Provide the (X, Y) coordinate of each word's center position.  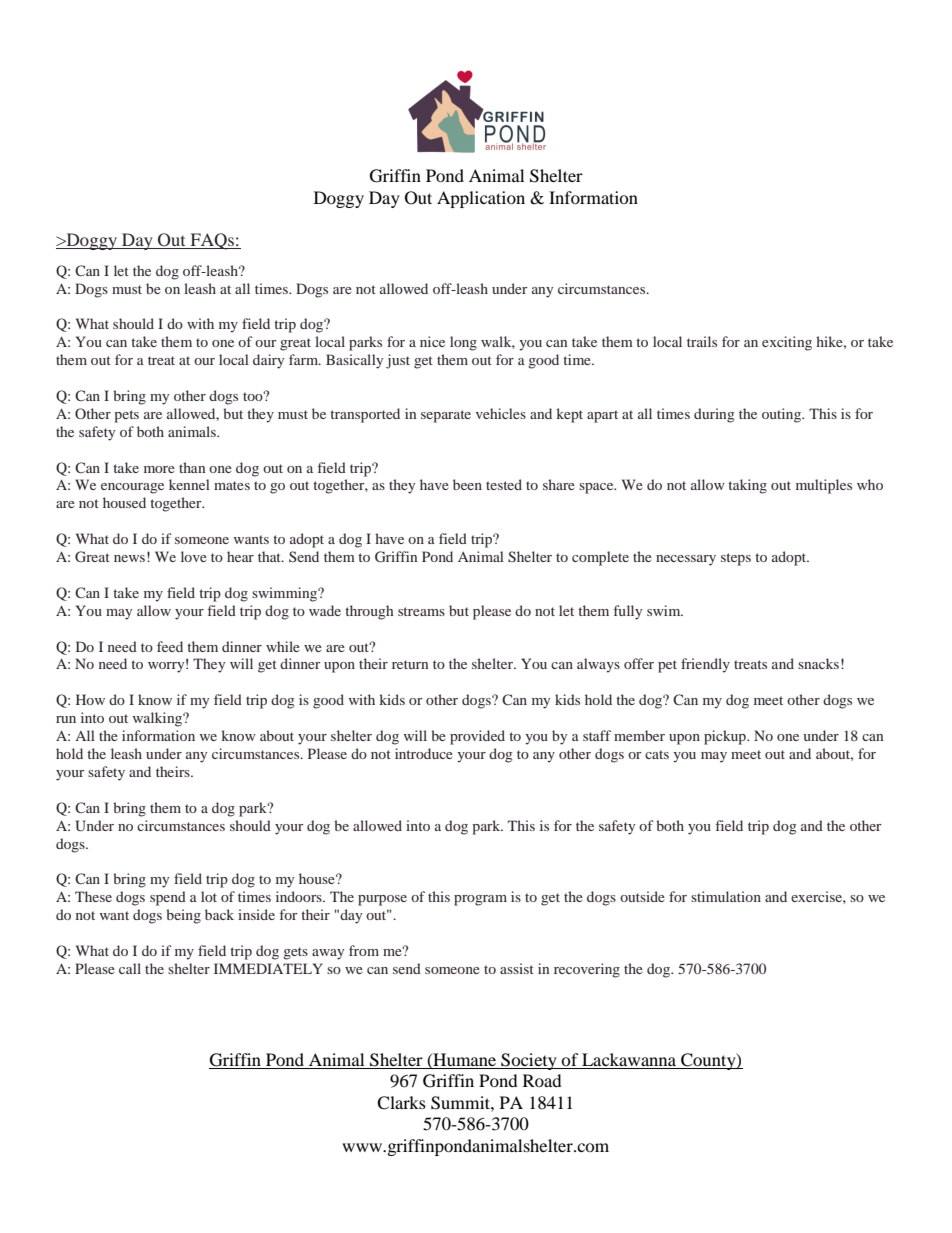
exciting (787, 343)
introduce (424, 753)
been (467, 484)
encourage (132, 488)
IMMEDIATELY (268, 968)
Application (481, 199)
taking (747, 486)
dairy (268, 361)
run (66, 719)
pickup (726, 737)
